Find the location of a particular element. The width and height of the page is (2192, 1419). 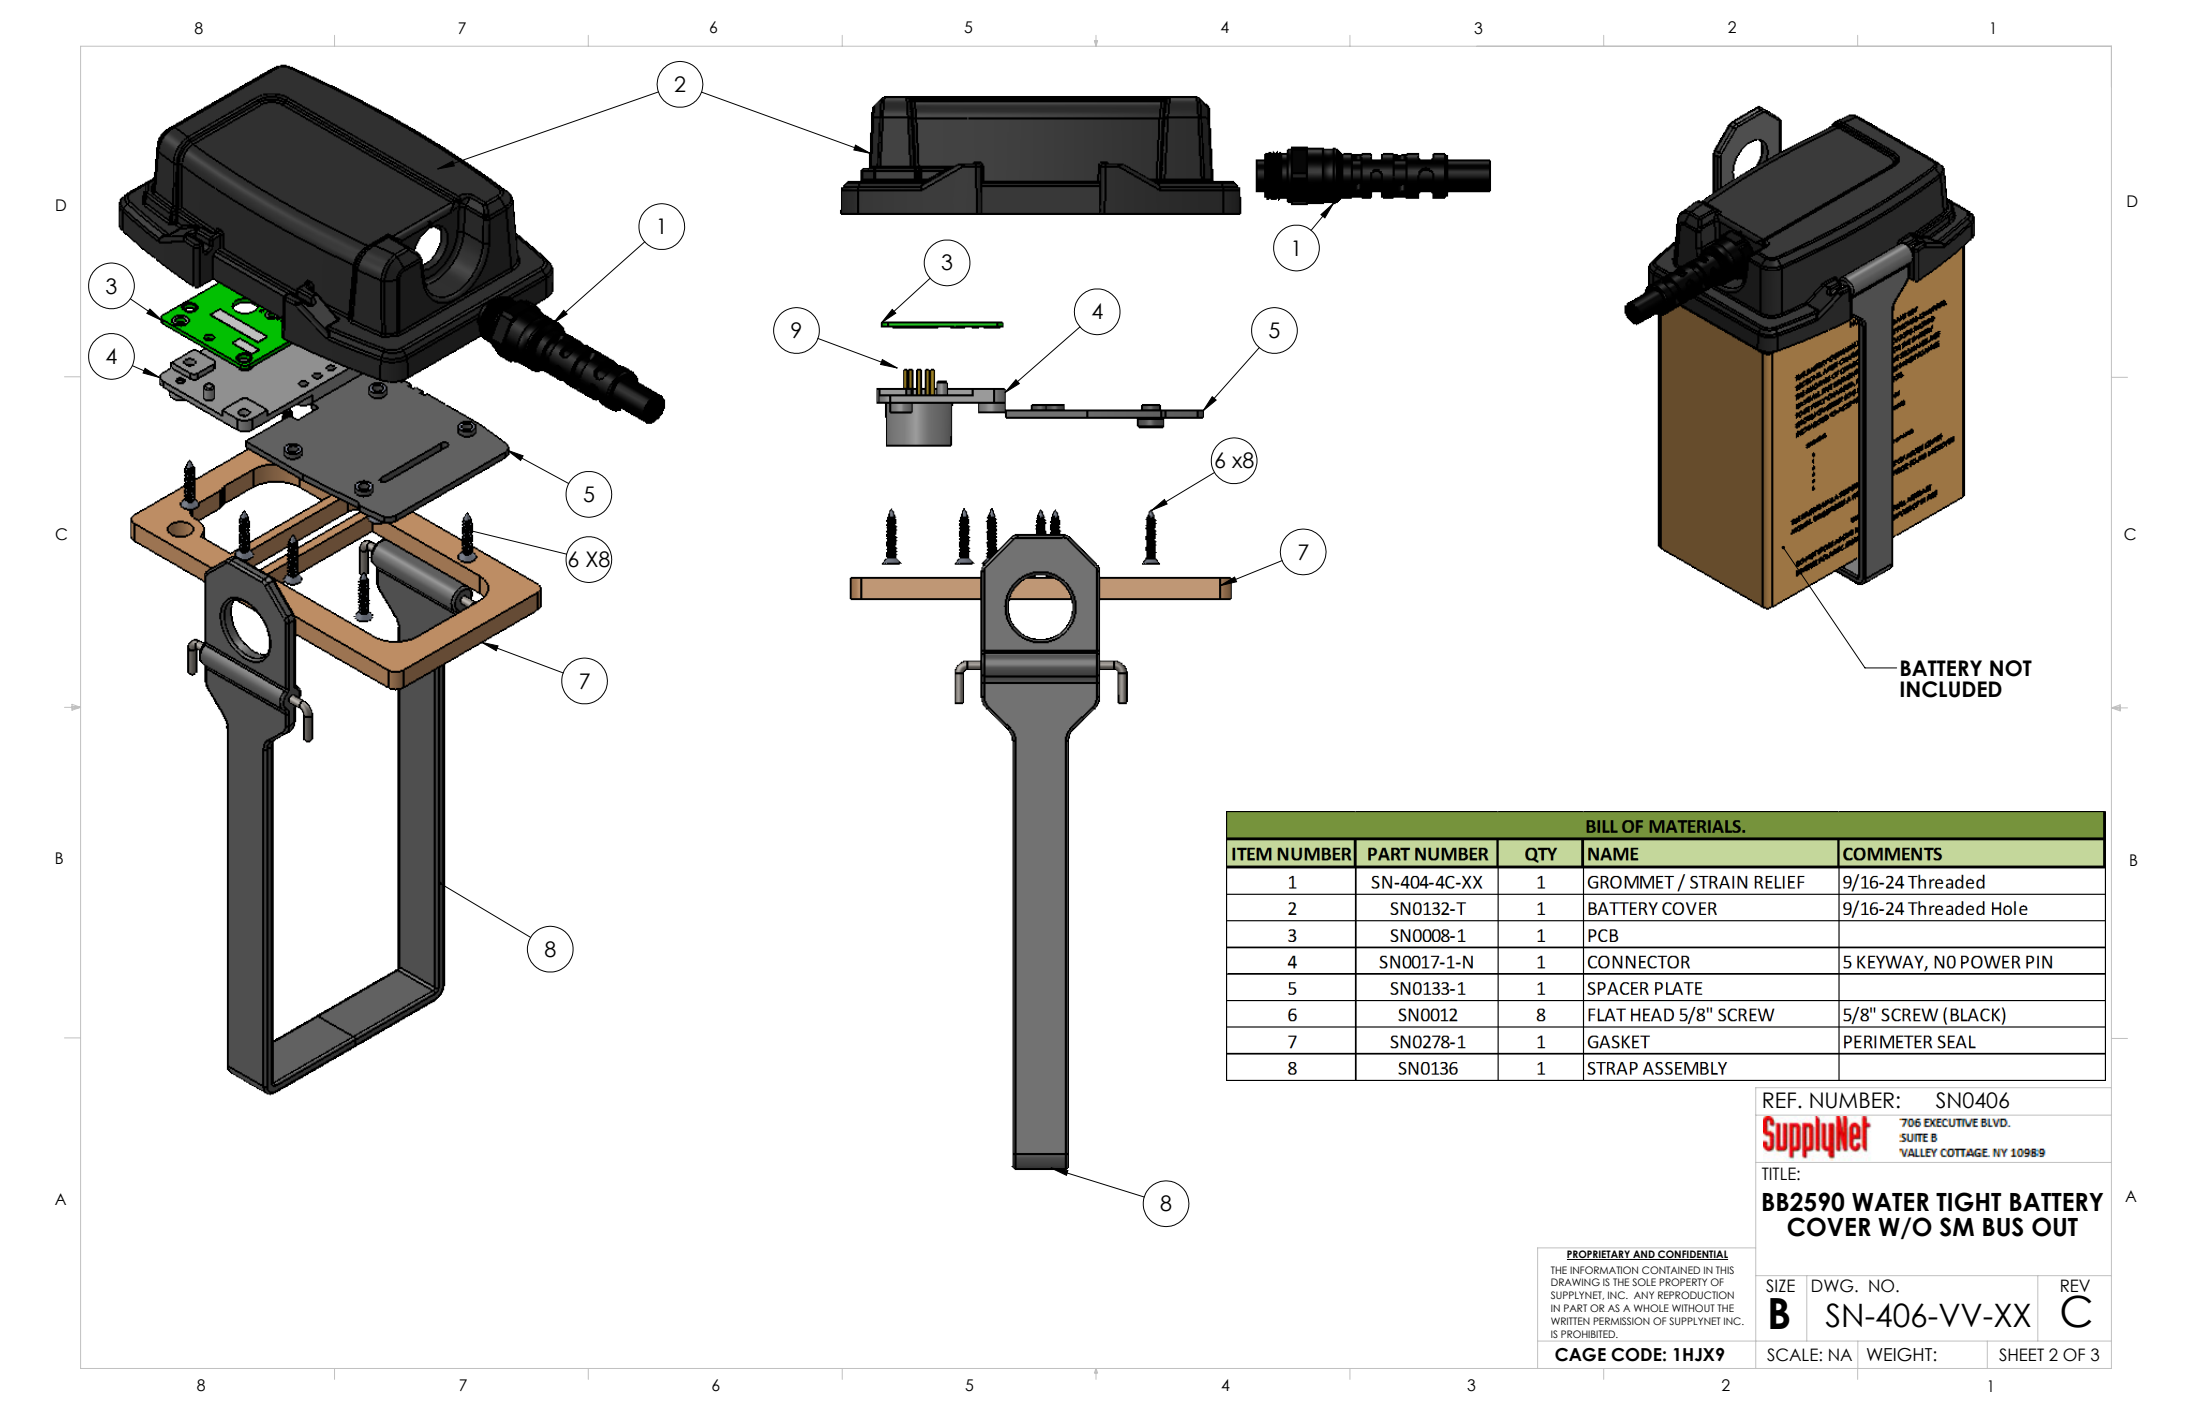

TIGHT is located at coordinates (1968, 1202).
